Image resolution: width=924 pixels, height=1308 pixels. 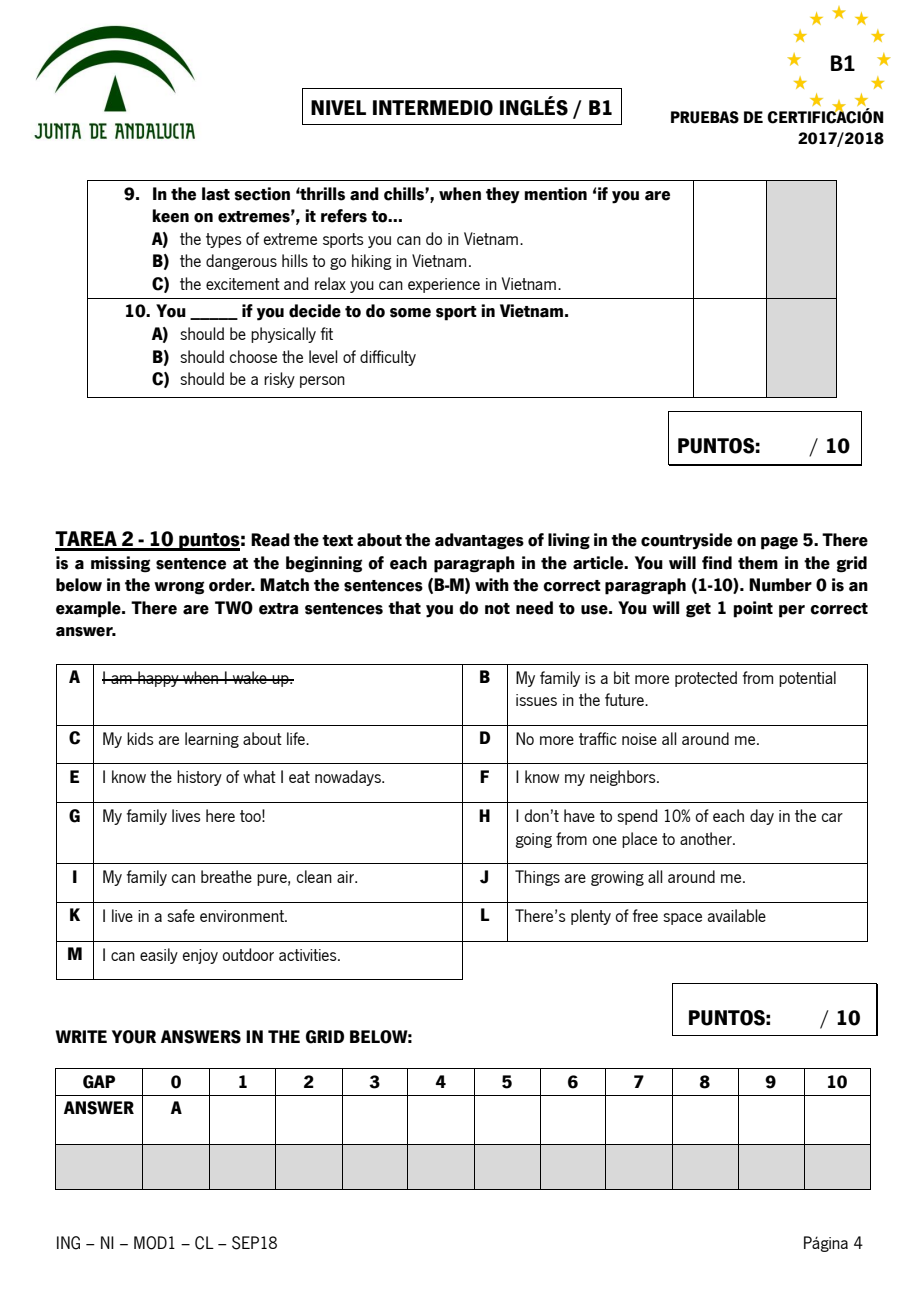 What do you see at coordinates (181, 915) in the screenshot?
I see `safe` at bounding box center [181, 915].
